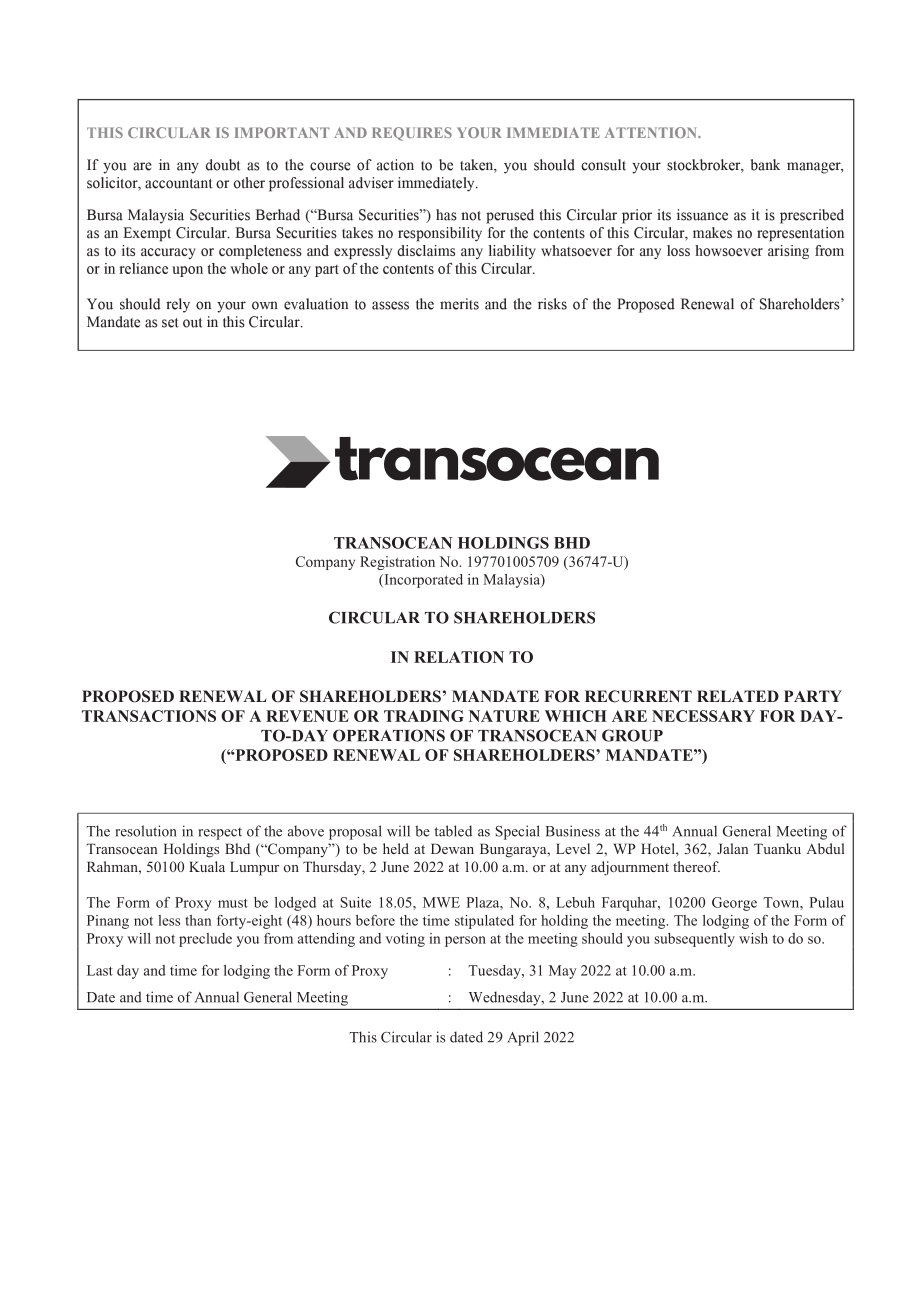 The image size is (924, 1308). Describe the element at coordinates (506, 998) in the screenshot. I see `Wednesday` at that location.
